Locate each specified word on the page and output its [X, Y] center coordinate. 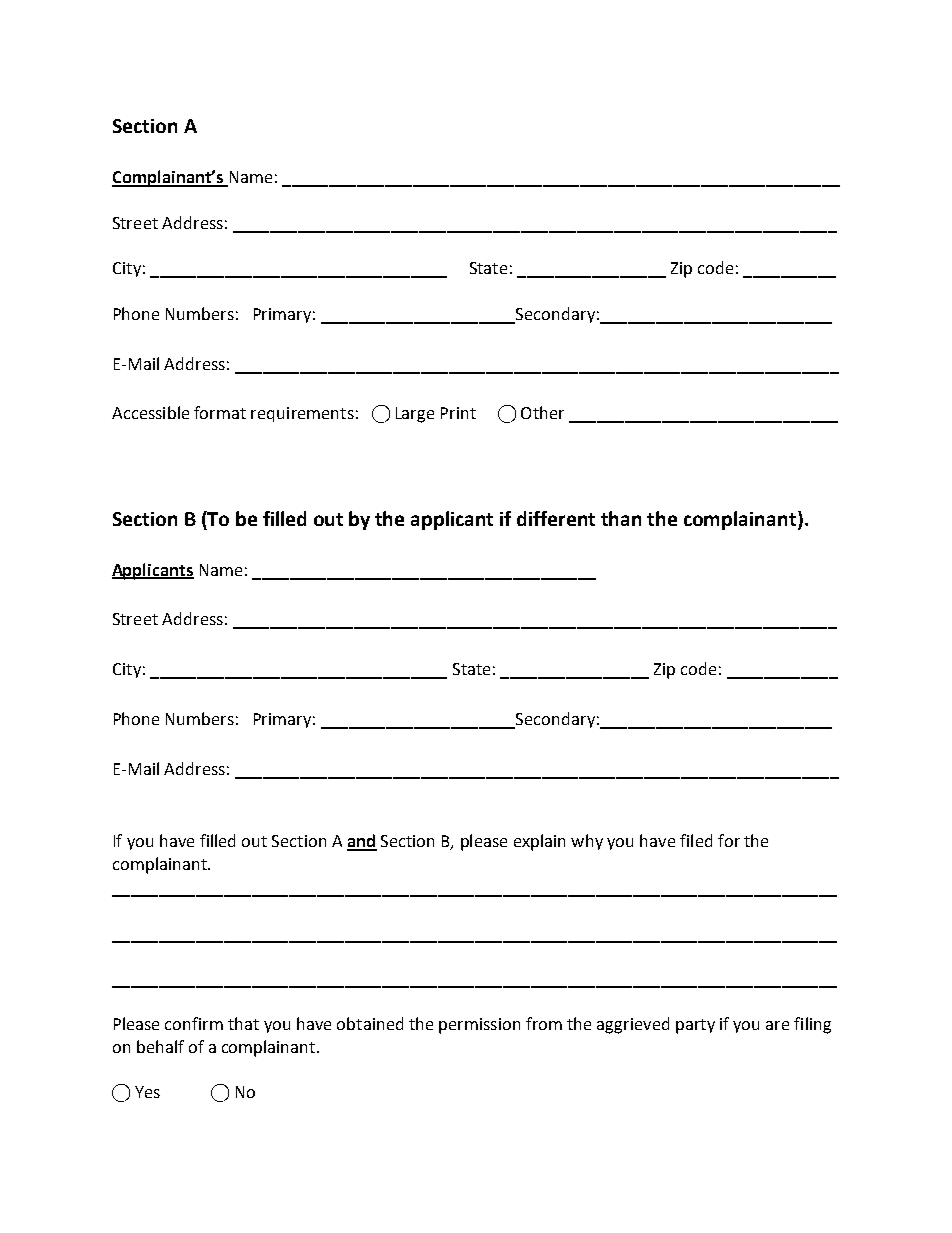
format [220, 412]
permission [479, 1026]
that [243, 1023]
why [587, 842]
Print [458, 413]
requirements [302, 414]
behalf [160, 1046]
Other [542, 412]
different [556, 518]
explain [539, 842]
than [621, 518]
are [777, 1025]
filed [696, 840]
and [362, 842]
